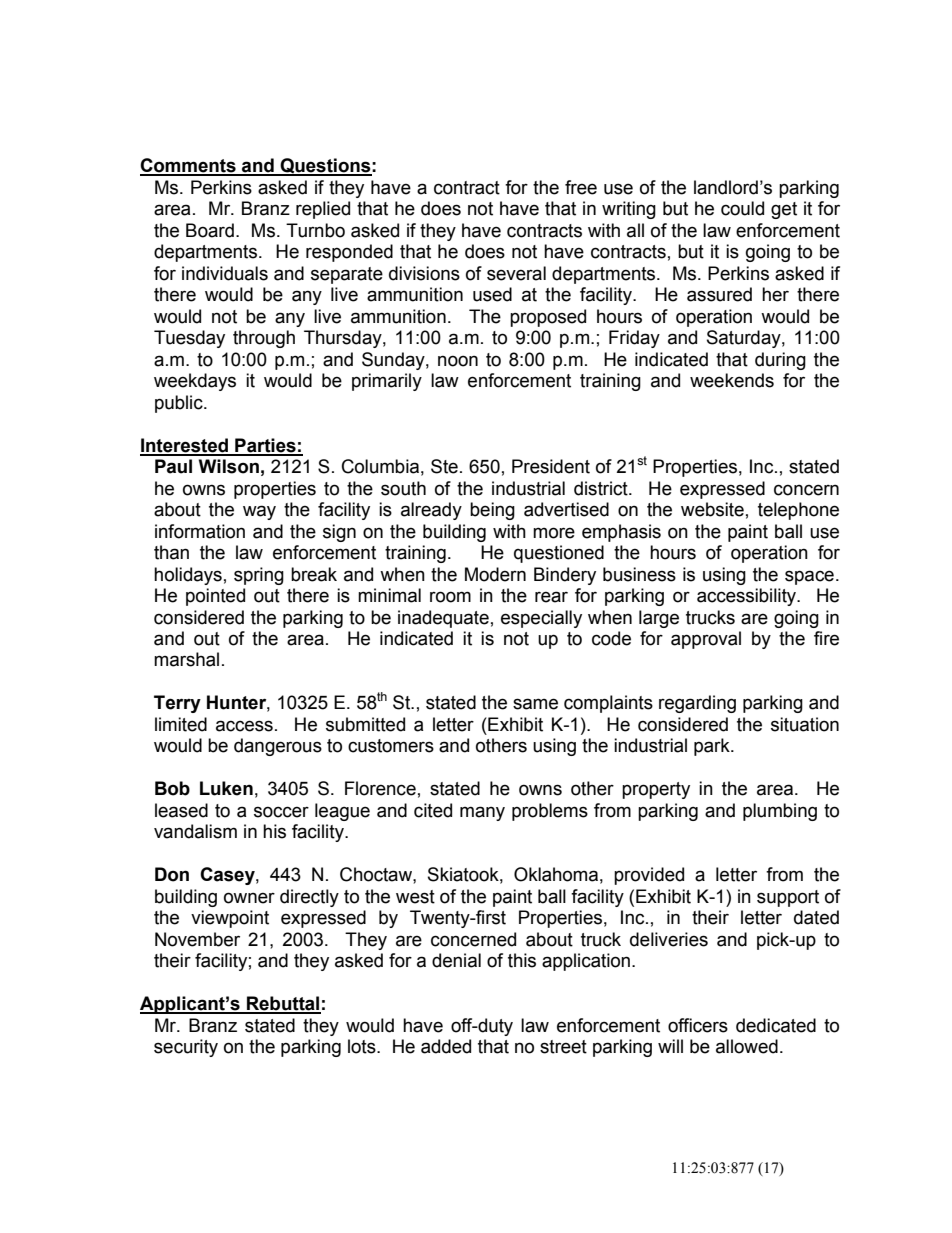 Image resolution: width=952 pixels, height=1233 pixels. Describe the element at coordinates (706, 640) in the document. I see `approval` at that location.
